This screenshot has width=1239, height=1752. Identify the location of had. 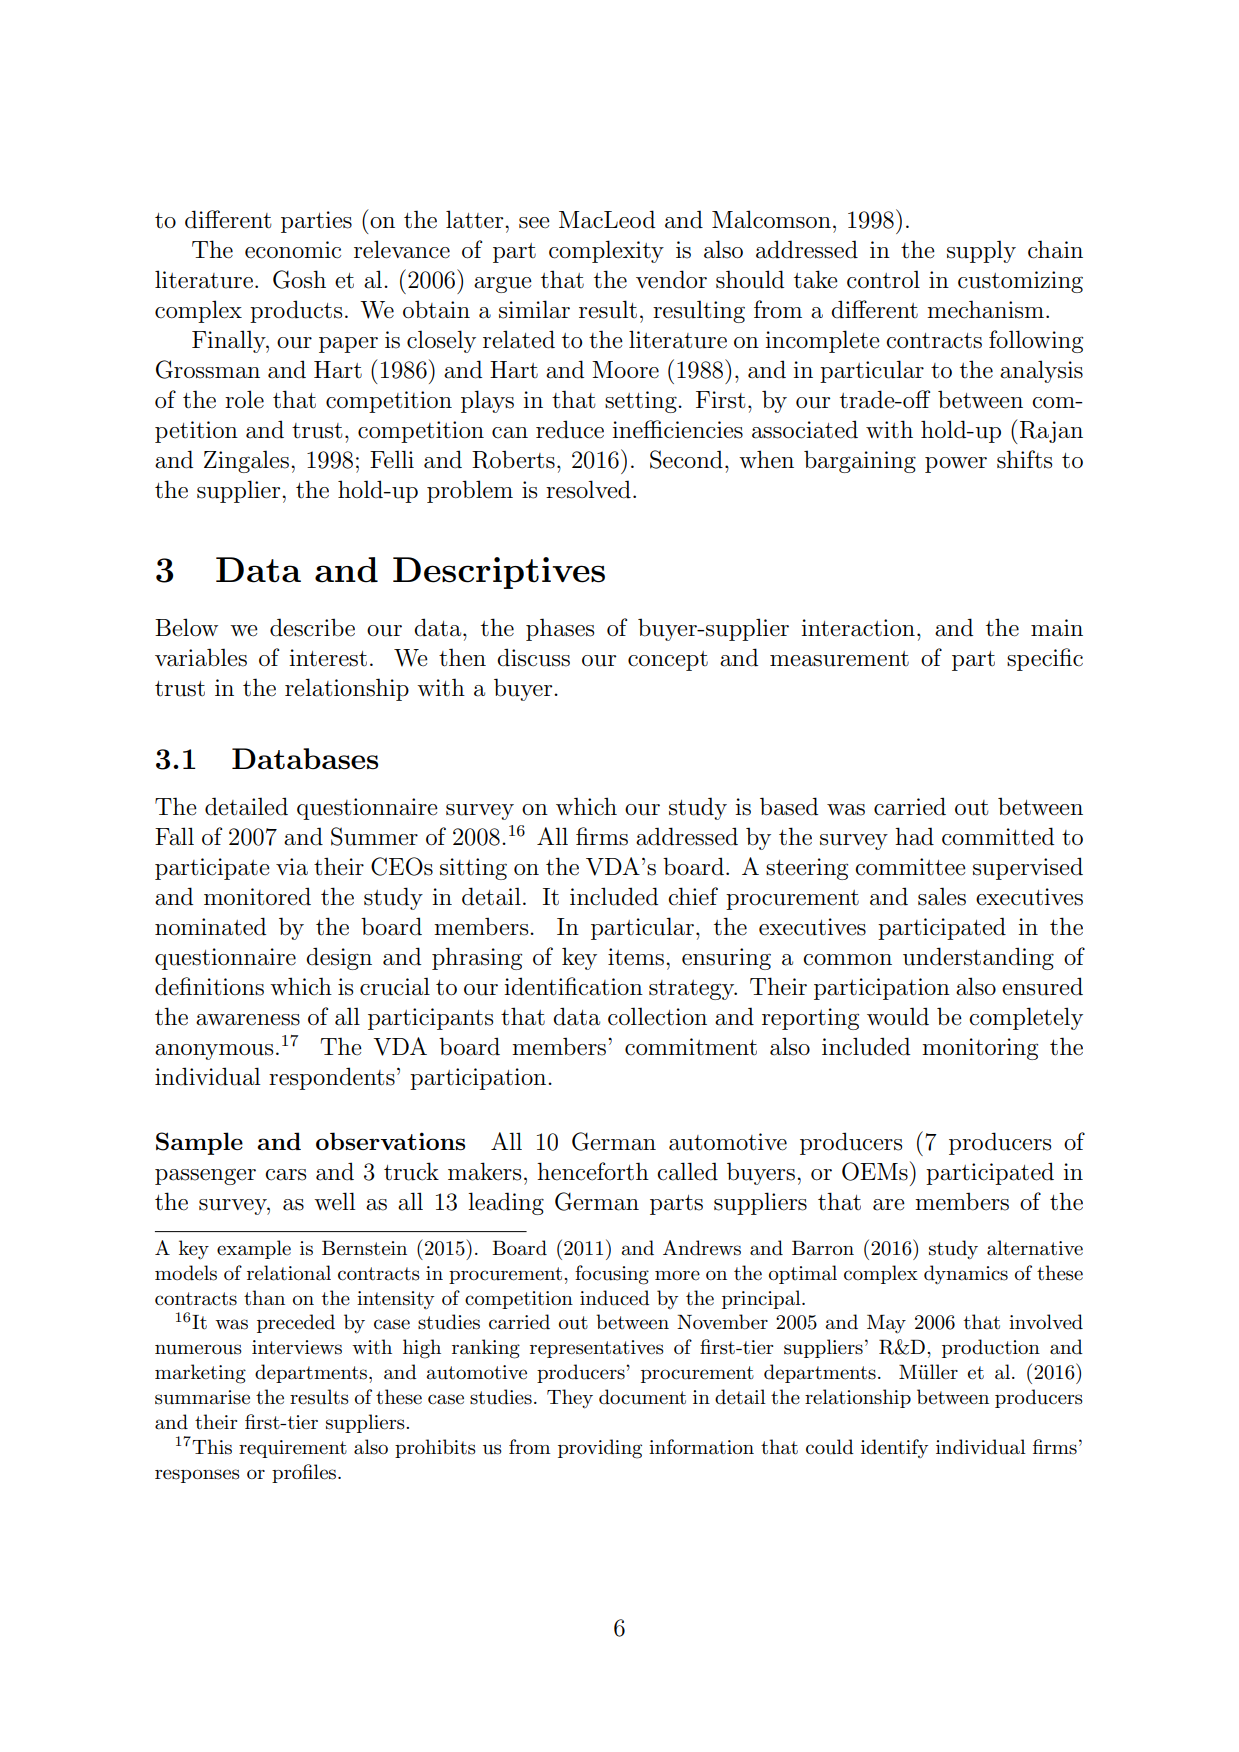
(914, 836).
